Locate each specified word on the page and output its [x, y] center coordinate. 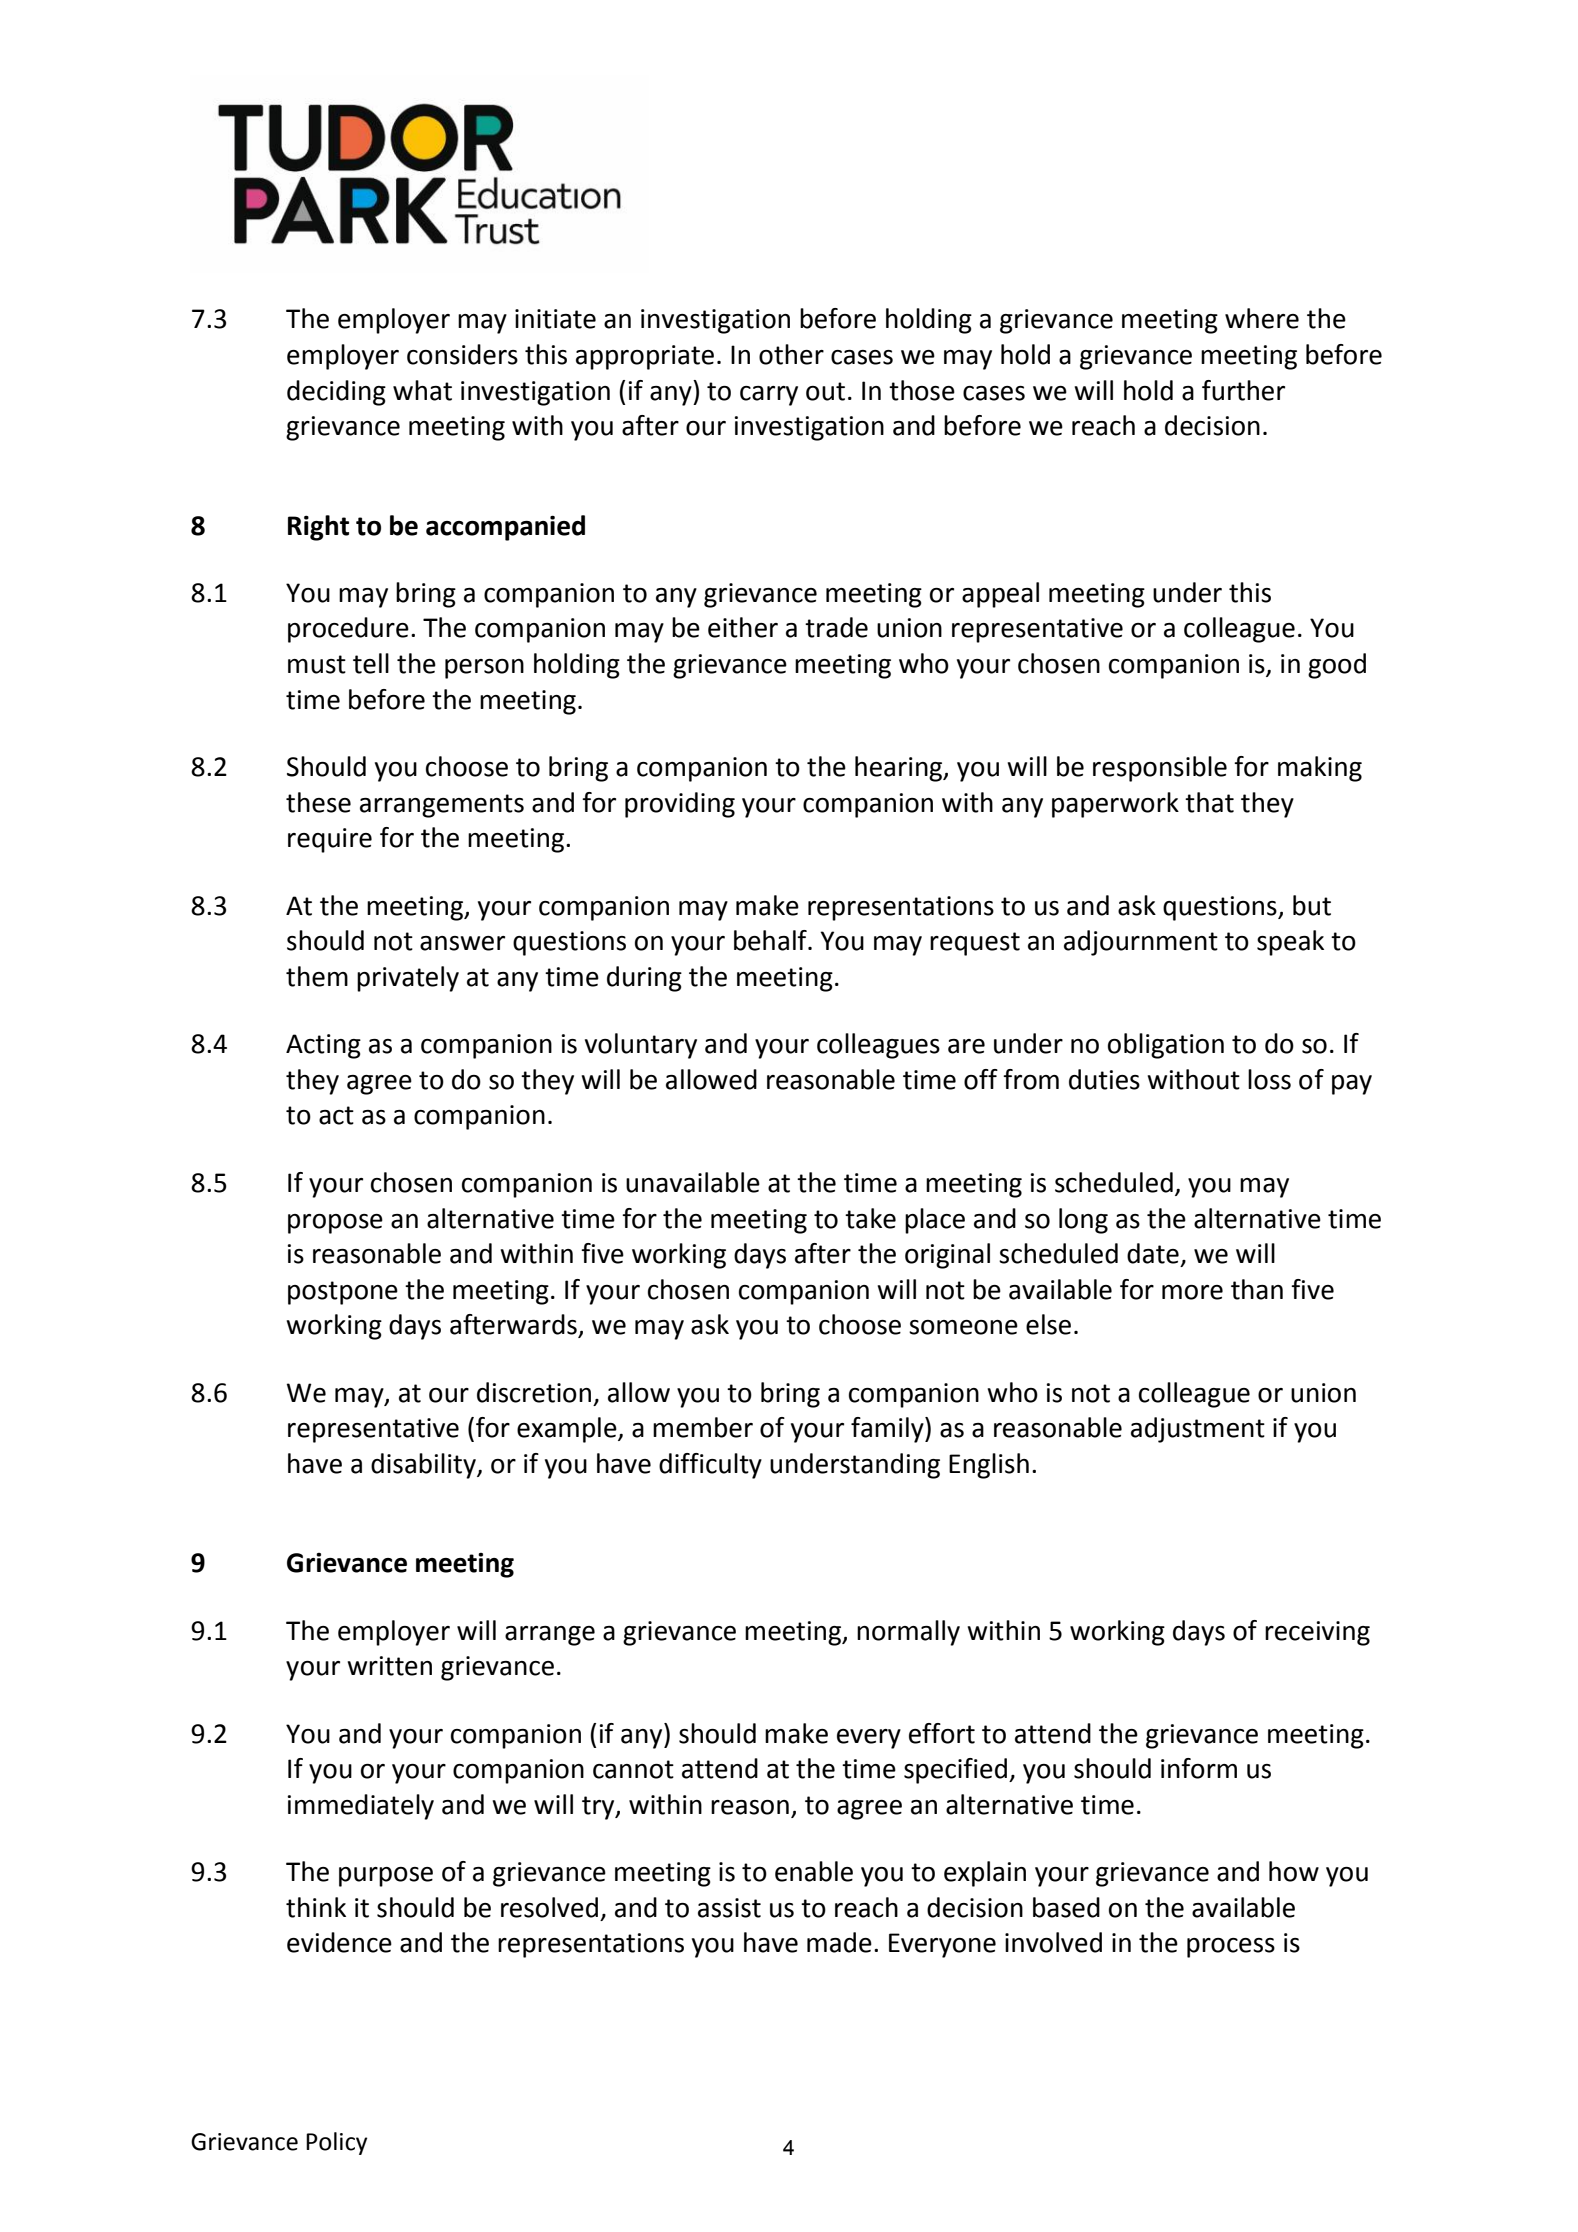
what [422, 390]
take [870, 1218]
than [1257, 1289]
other [791, 354]
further [1243, 390]
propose [335, 1224]
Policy [336, 2143]
